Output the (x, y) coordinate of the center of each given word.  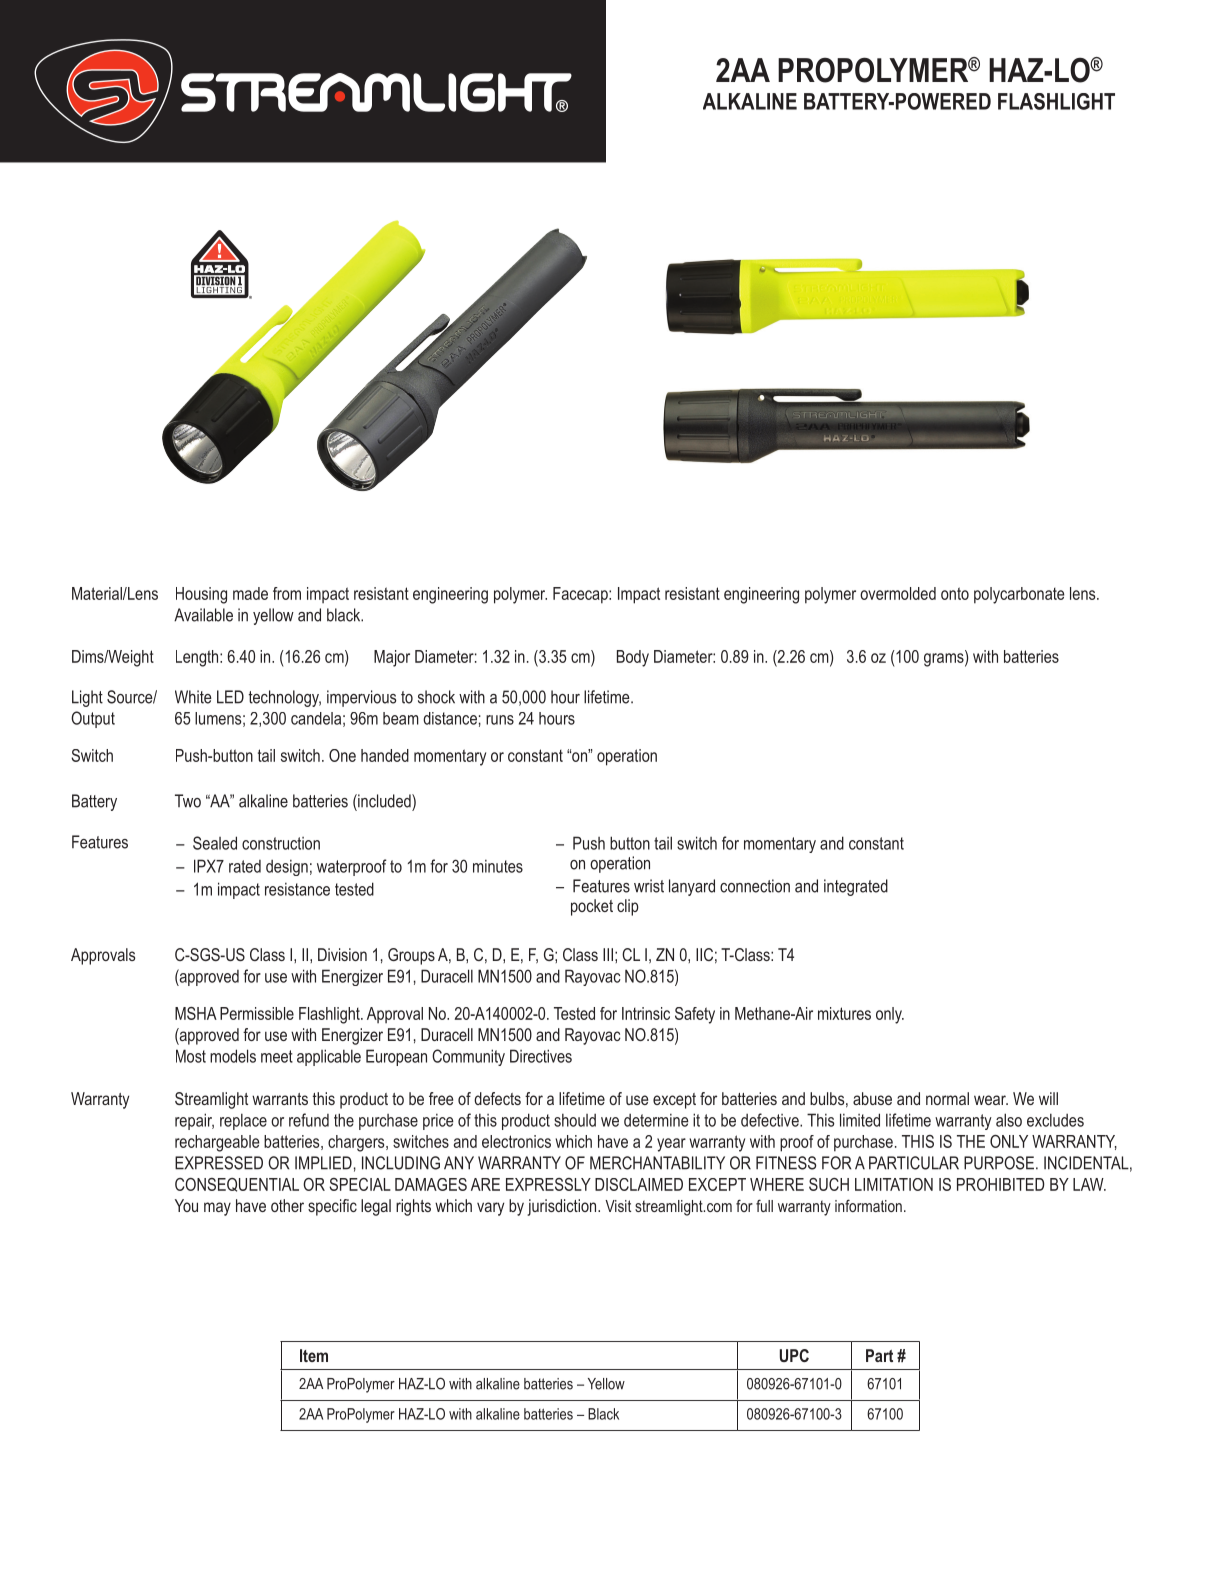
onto (955, 593)
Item (314, 1355)
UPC (794, 1355)
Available (203, 615)
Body (633, 658)
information (868, 1205)
